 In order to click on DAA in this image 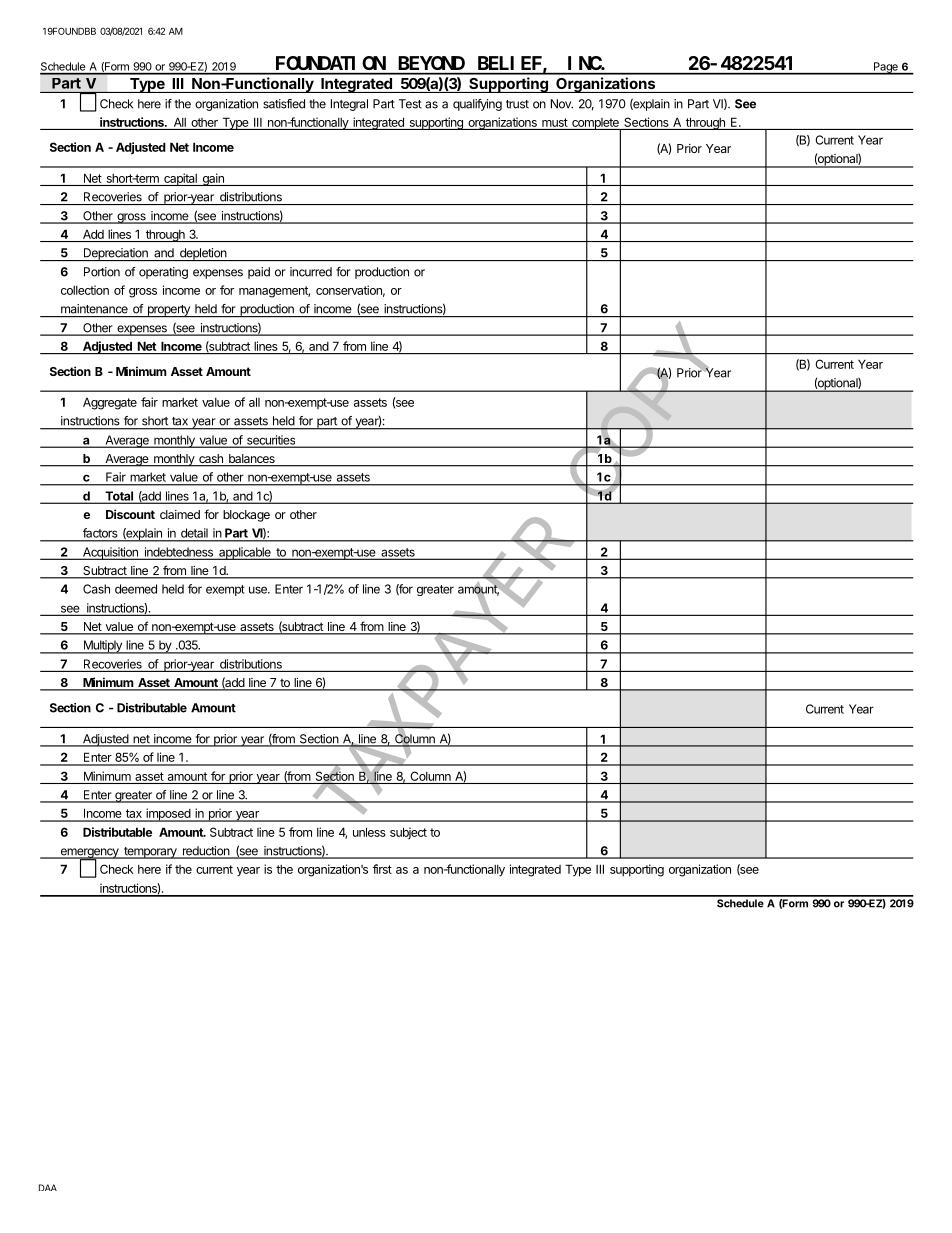, I will do `click(48, 1187)`.
